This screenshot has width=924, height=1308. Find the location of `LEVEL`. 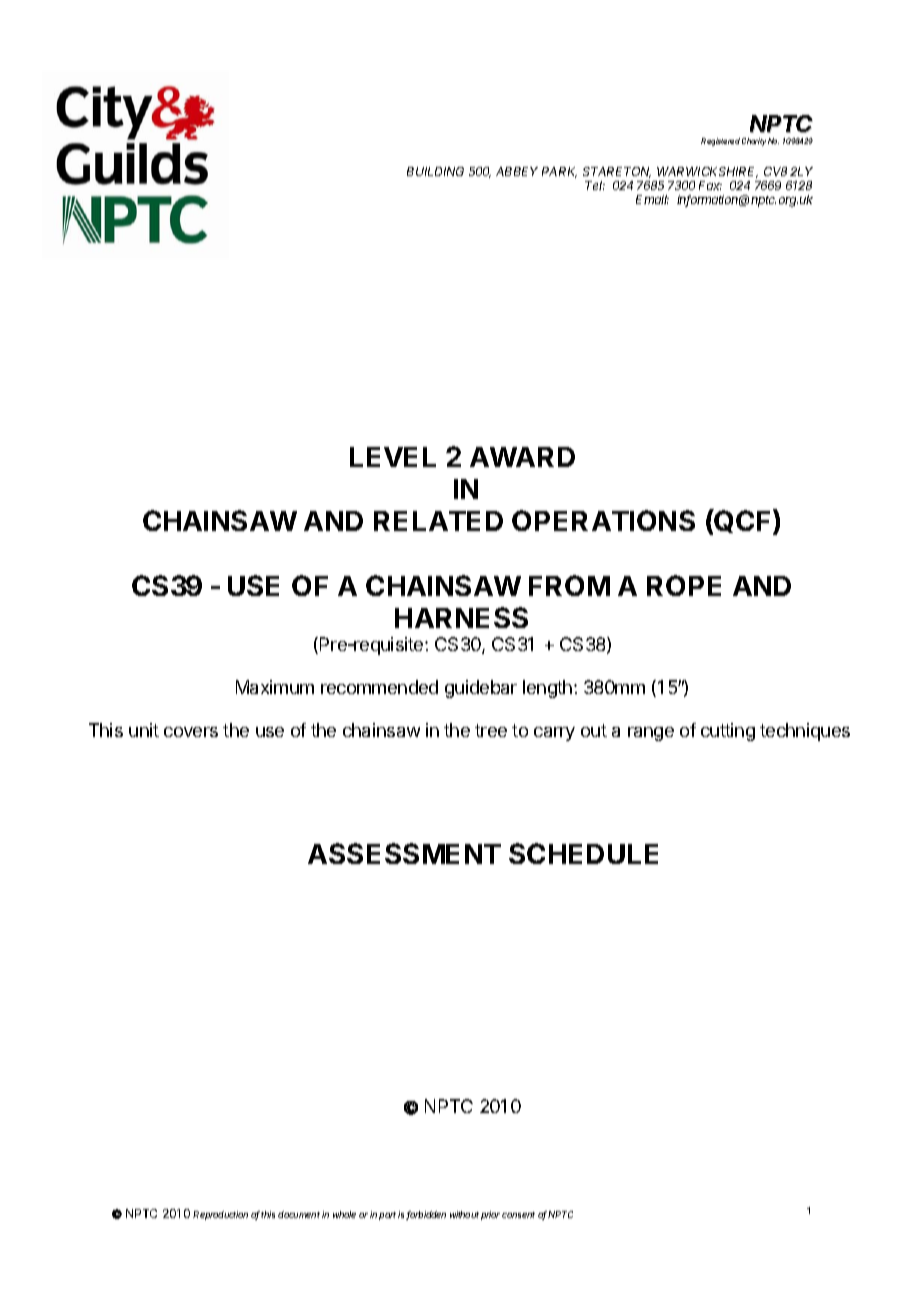

LEVEL is located at coordinates (393, 457).
